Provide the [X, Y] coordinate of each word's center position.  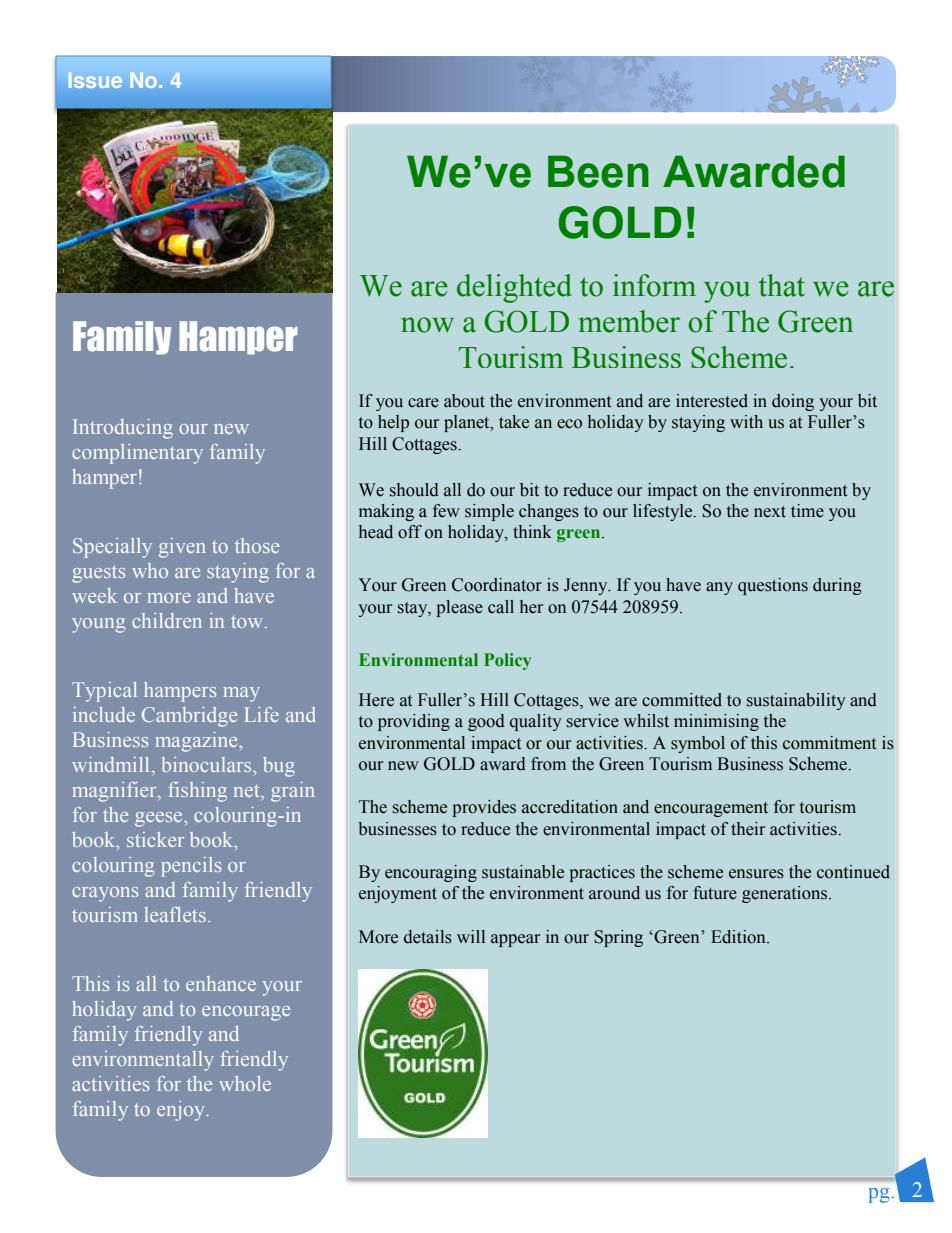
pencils [191, 867]
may [242, 694]
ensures [756, 874]
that [782, 285]
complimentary [137, 454]
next [770, 512]
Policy [507, 661]
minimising [716, 722]
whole [245, 1083]
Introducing [123, 429]
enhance [221, 983]
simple [489, 512]
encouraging [431, 873]
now [427, 325]
